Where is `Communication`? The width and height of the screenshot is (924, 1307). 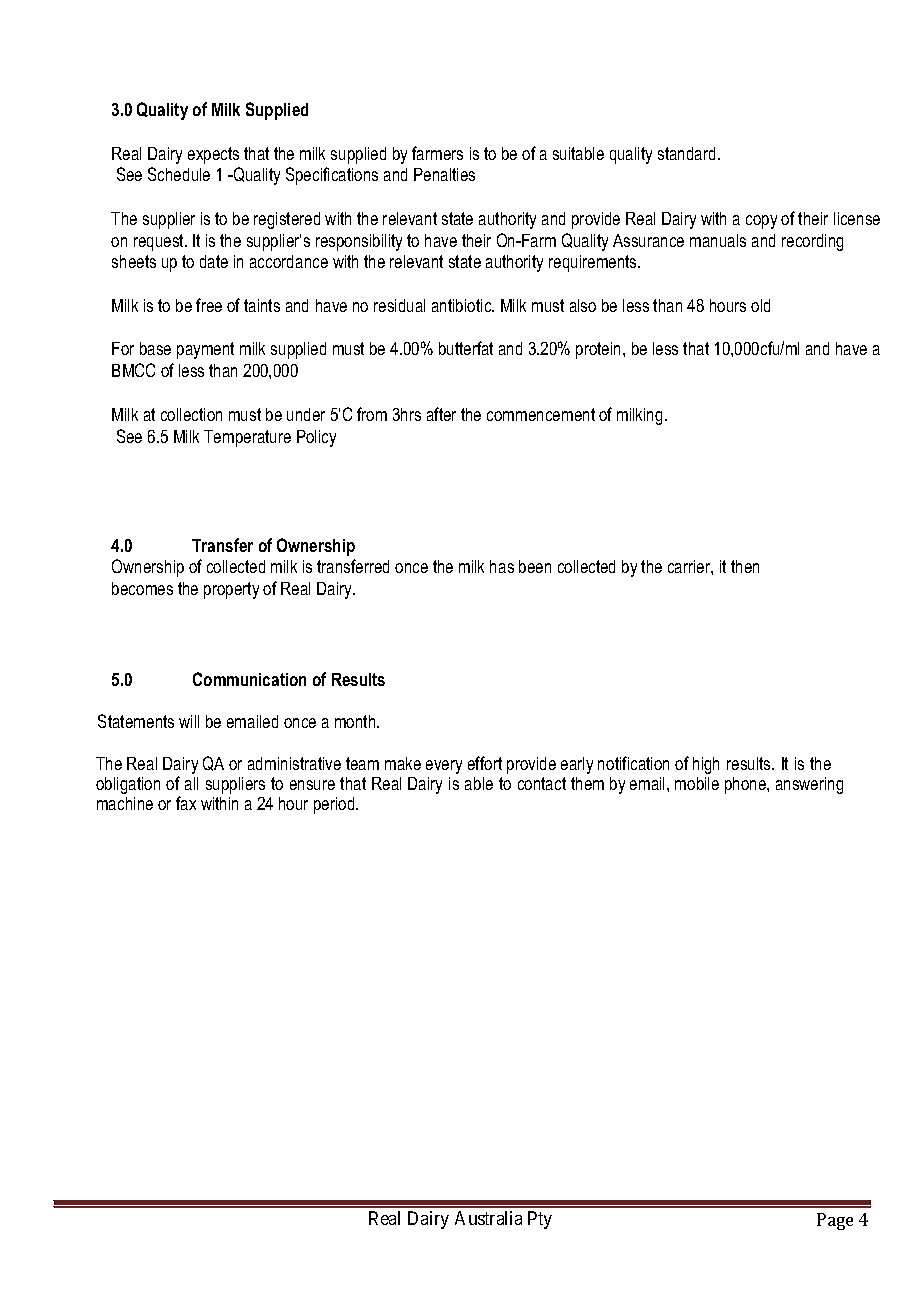 Communication is located at coordinates (249, 679).
